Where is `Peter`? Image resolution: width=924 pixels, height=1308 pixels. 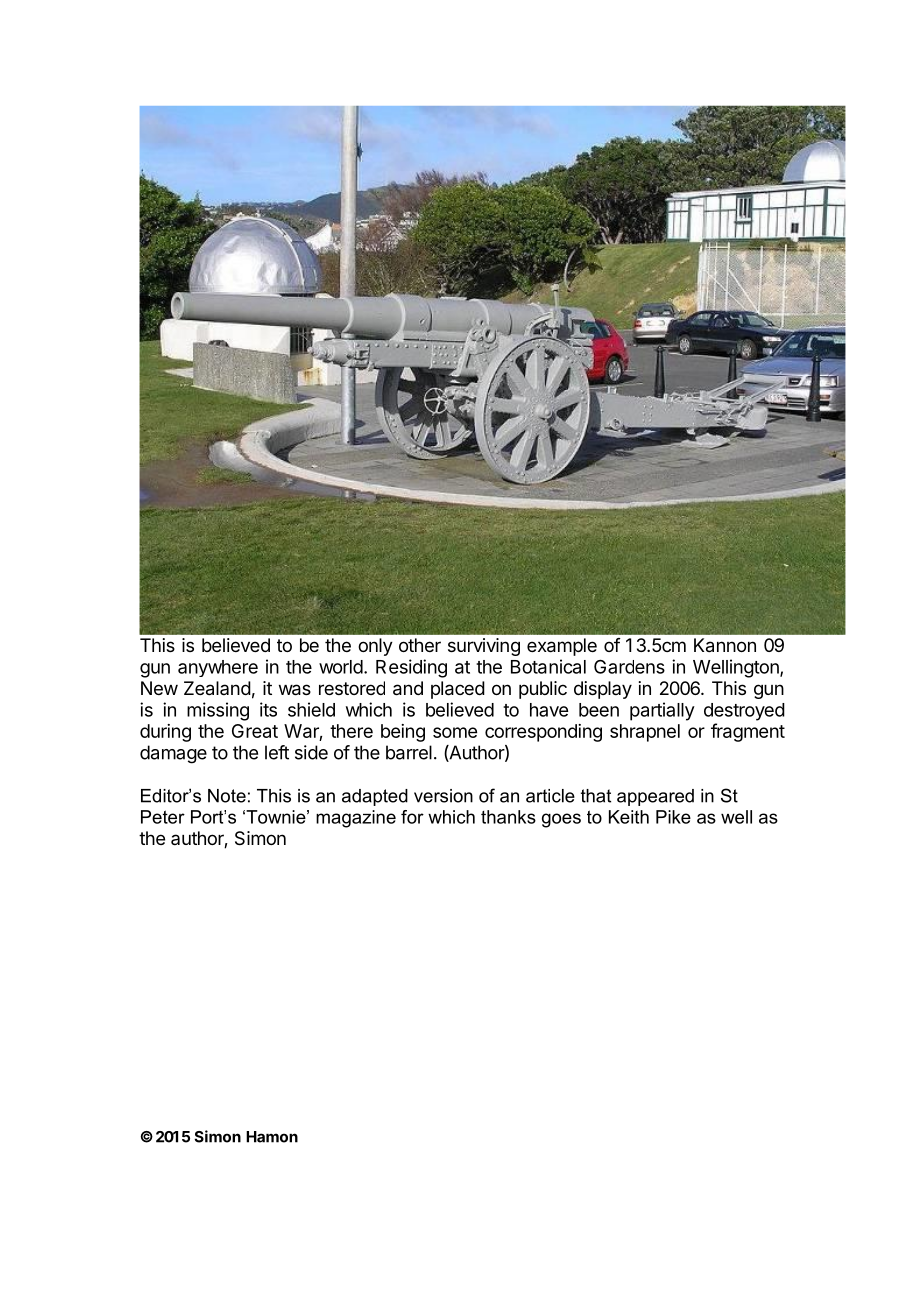
Peter is located at coordinates (163, 817).
